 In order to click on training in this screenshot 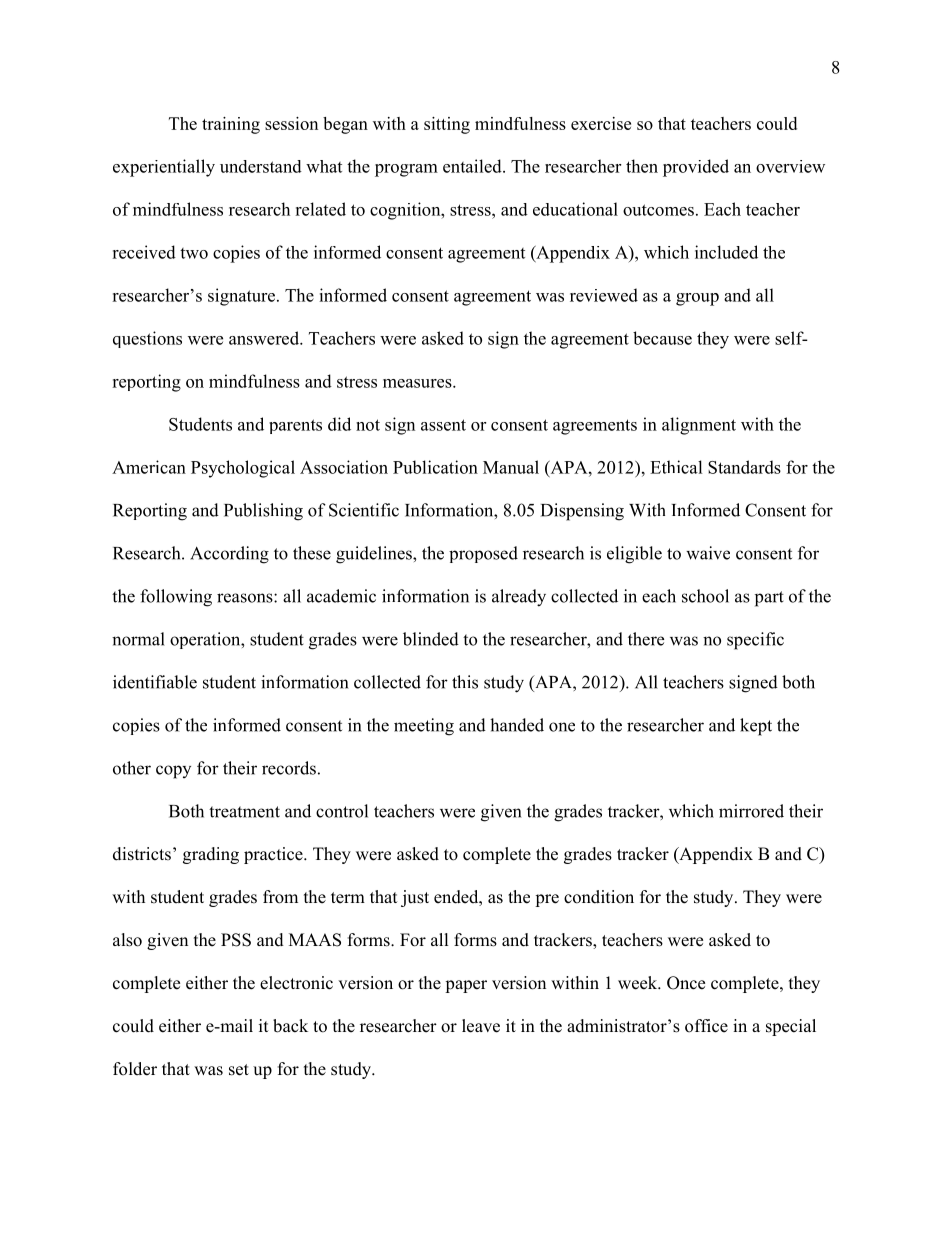, I will do `click(231, 125)`.
